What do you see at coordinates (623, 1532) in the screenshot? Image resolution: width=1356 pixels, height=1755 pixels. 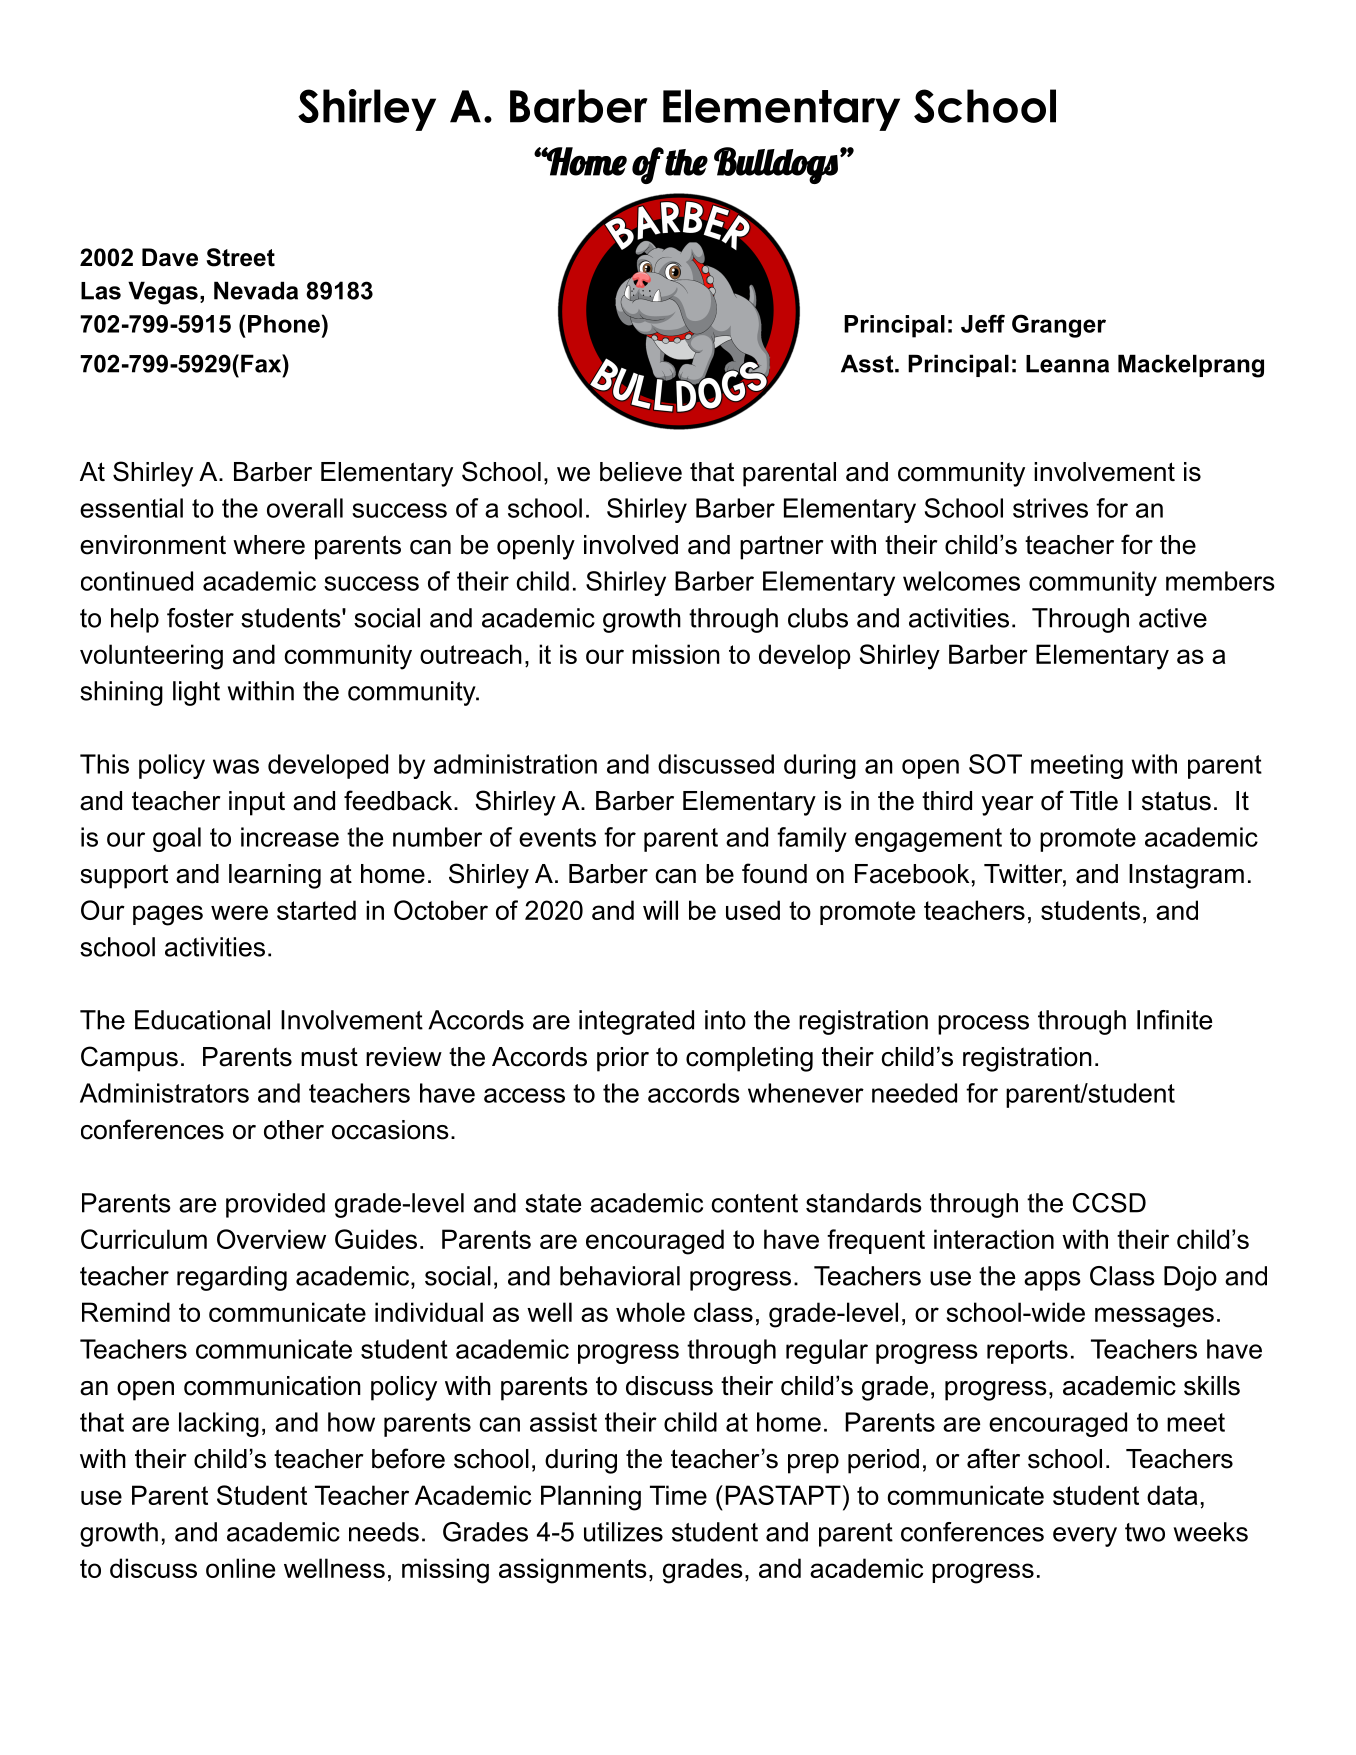 I see `utilizes` at bounding box center [623, 1532].
